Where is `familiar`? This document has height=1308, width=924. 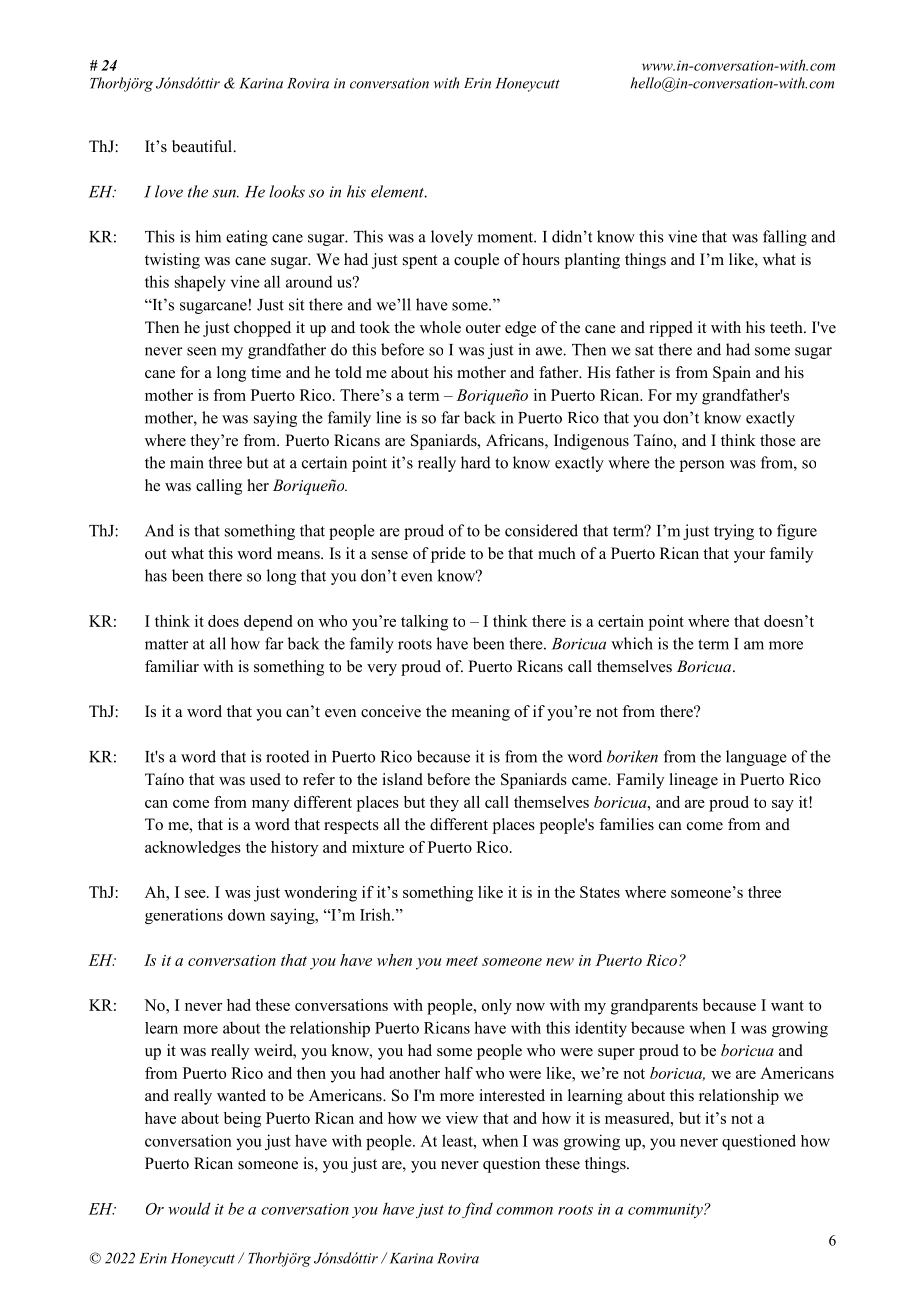 familiar is located at coordinates (172, 666).
